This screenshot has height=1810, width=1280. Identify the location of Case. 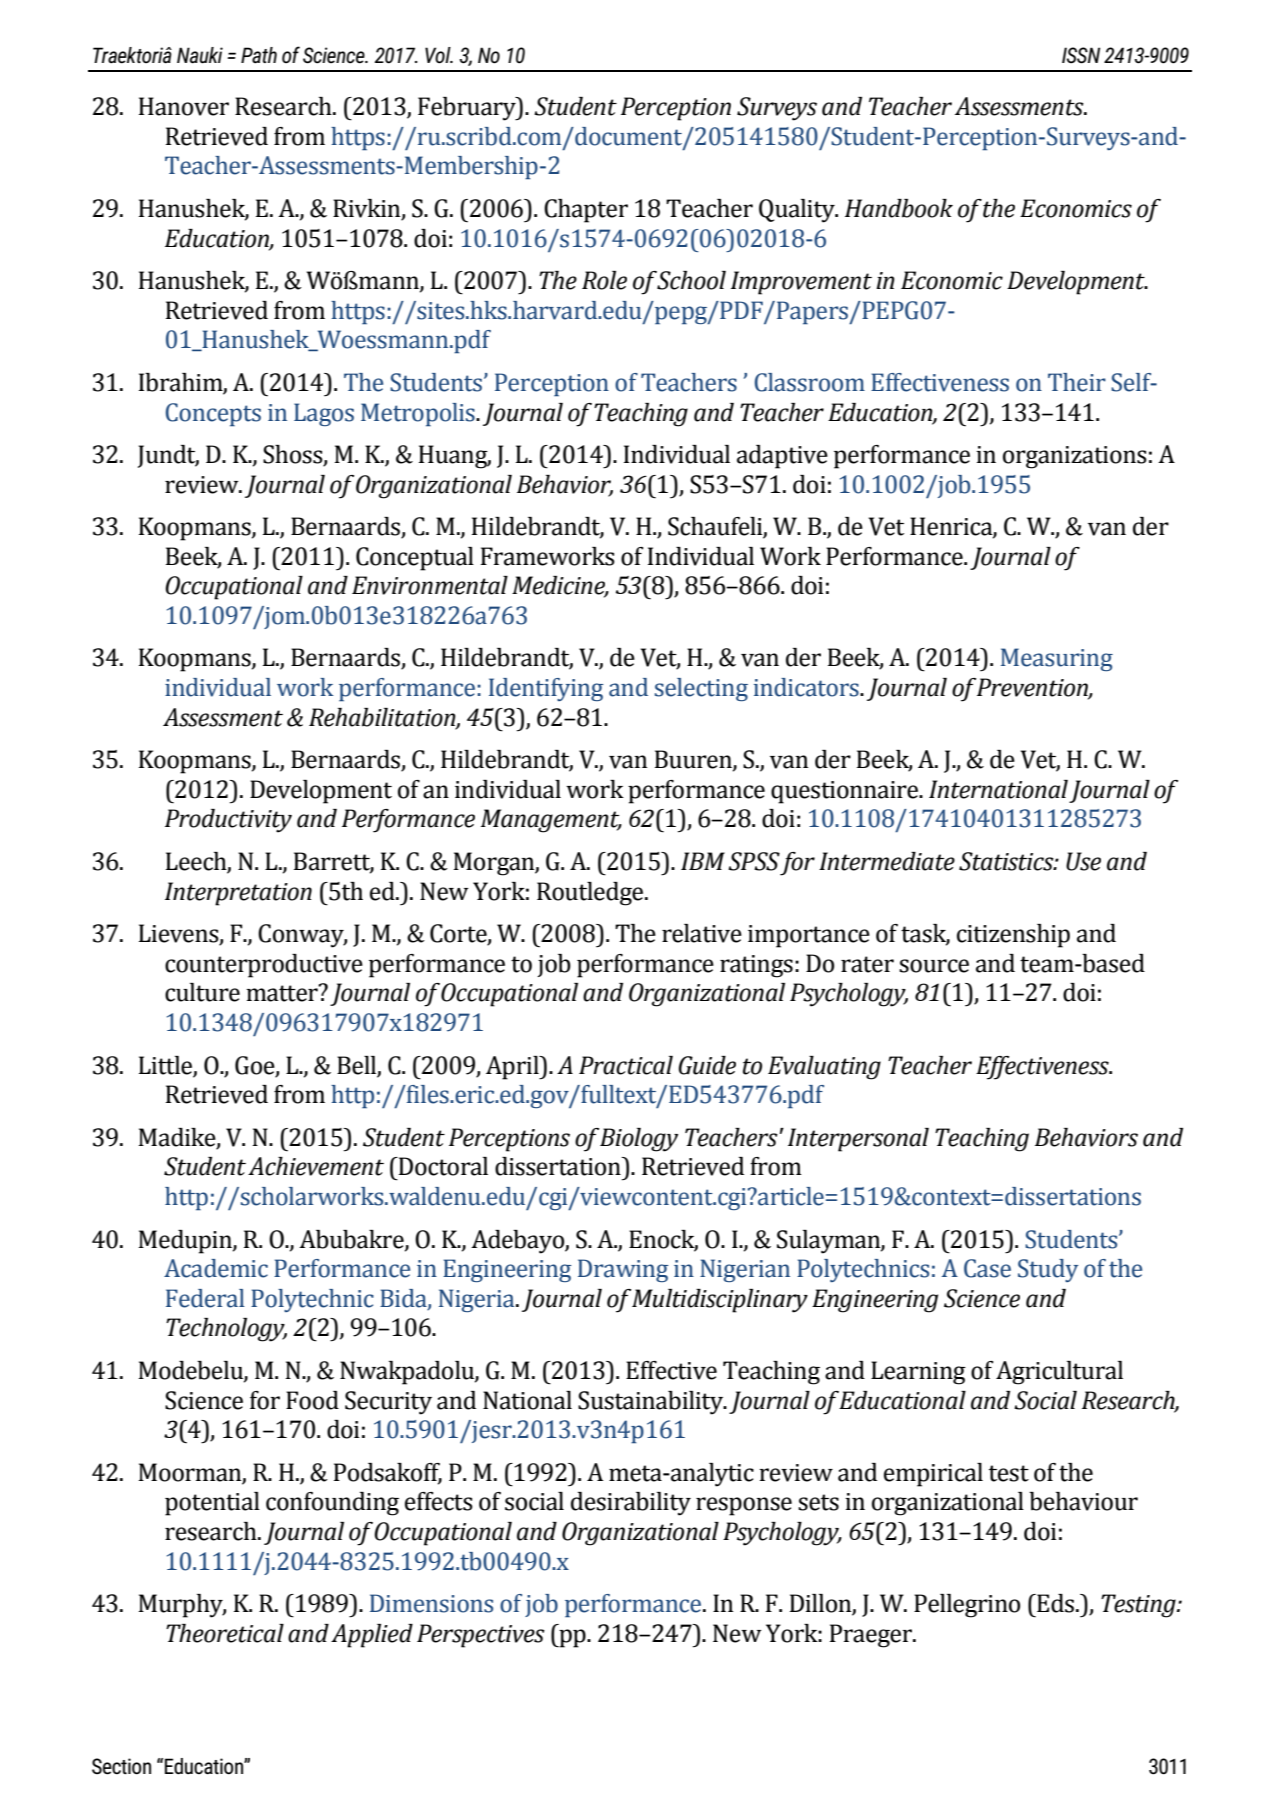
(987, 1268).
